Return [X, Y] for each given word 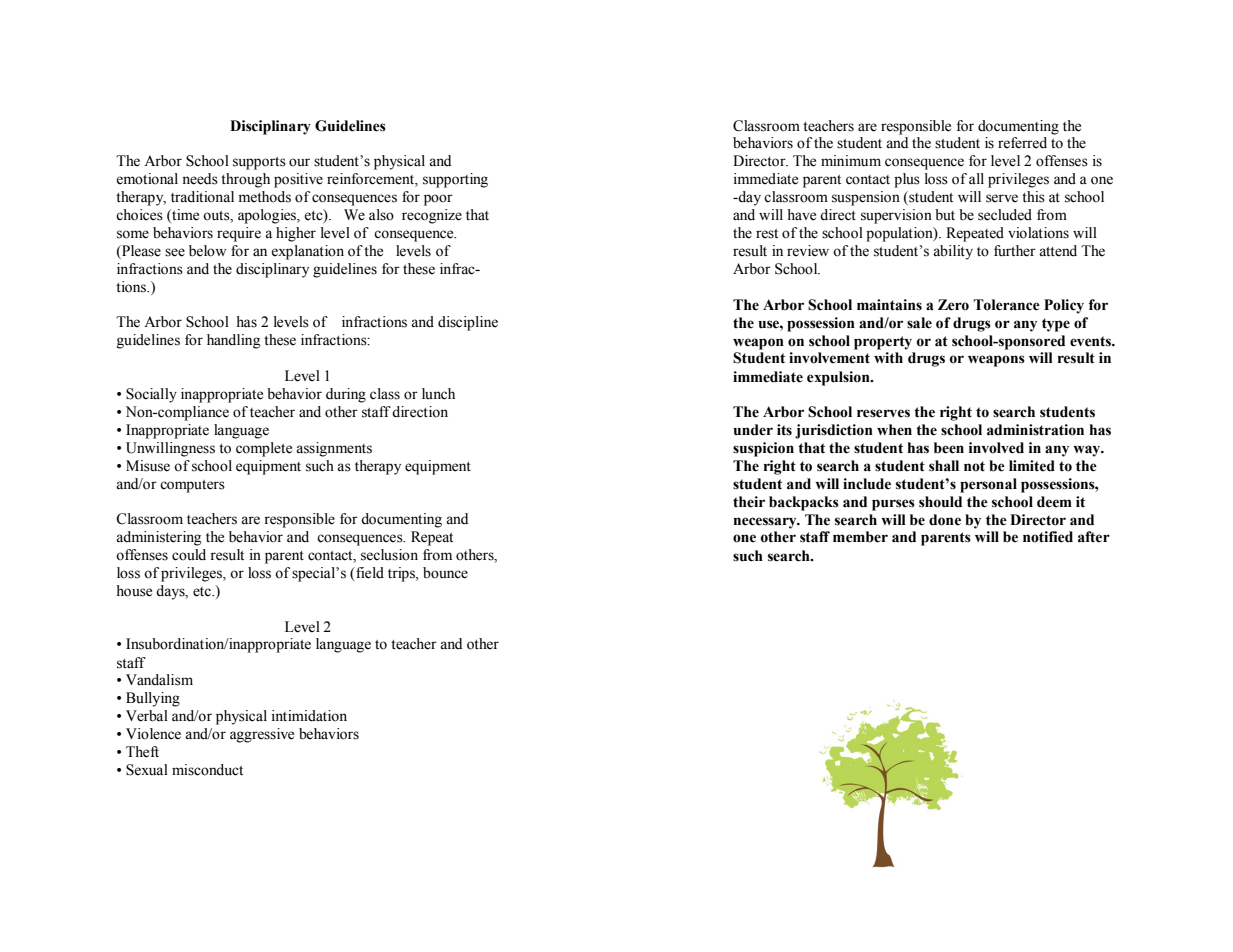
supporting [455, 180]
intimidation [309, 716]
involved [996, 448]
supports [259, 163]
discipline [468, 323]
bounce [445, 573]
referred [1022, 143]
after [1094, 537]
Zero [953, 305]
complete [264, 449]
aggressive [262, 735]
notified [1048, 537]
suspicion [763, 449]
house [134, 591]
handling [234, 341]
